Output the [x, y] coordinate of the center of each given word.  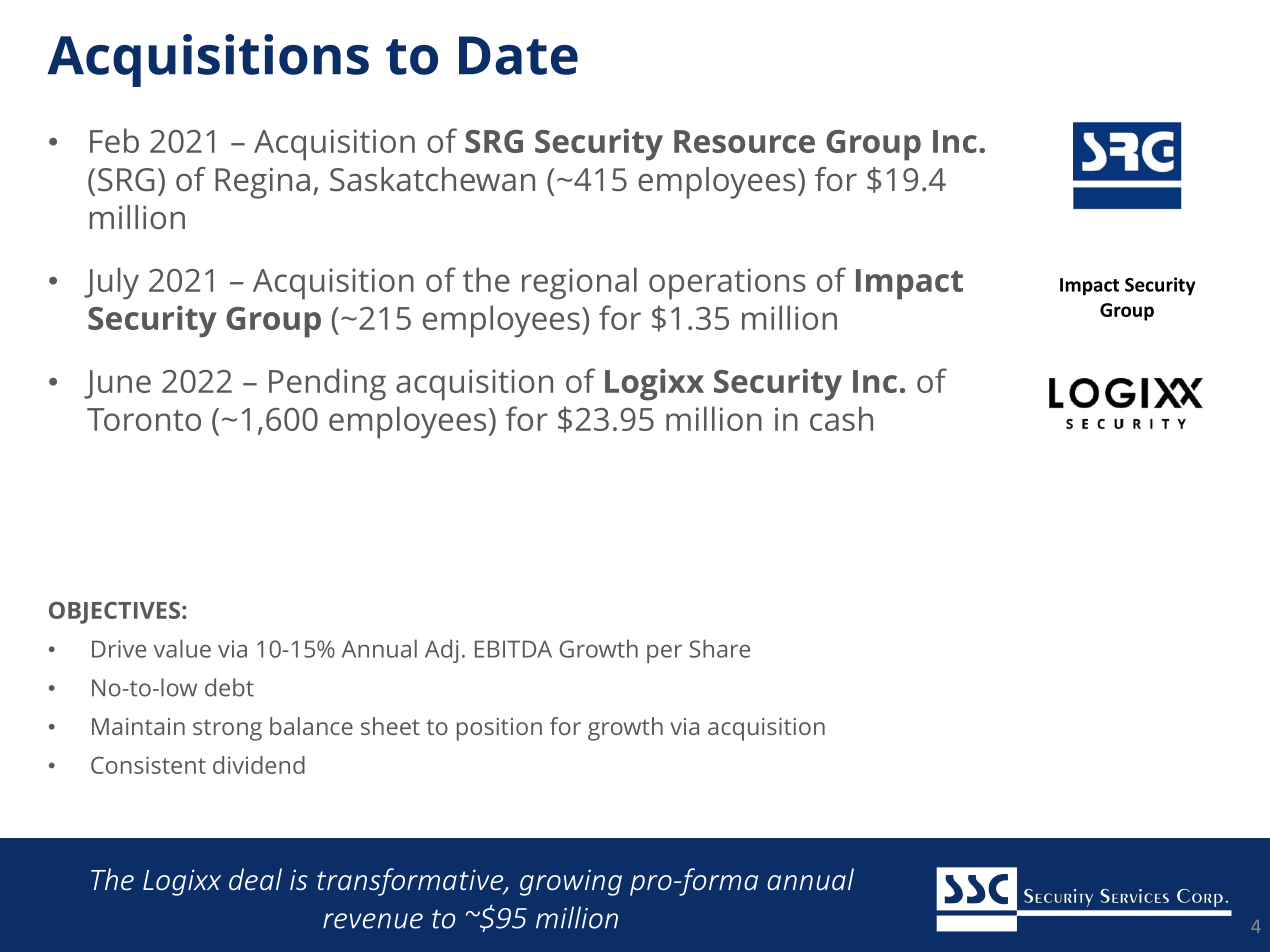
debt [229, 687]
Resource [744, 141]
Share [720, 648]
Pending [327, 384]
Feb [114, 140]
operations [727, 284]
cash [841, 418]
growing [571, 882]
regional [579, 283]
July [111, 283]
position [499, 729]
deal [255, 879]
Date [518, 55]
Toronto [144, 419]
